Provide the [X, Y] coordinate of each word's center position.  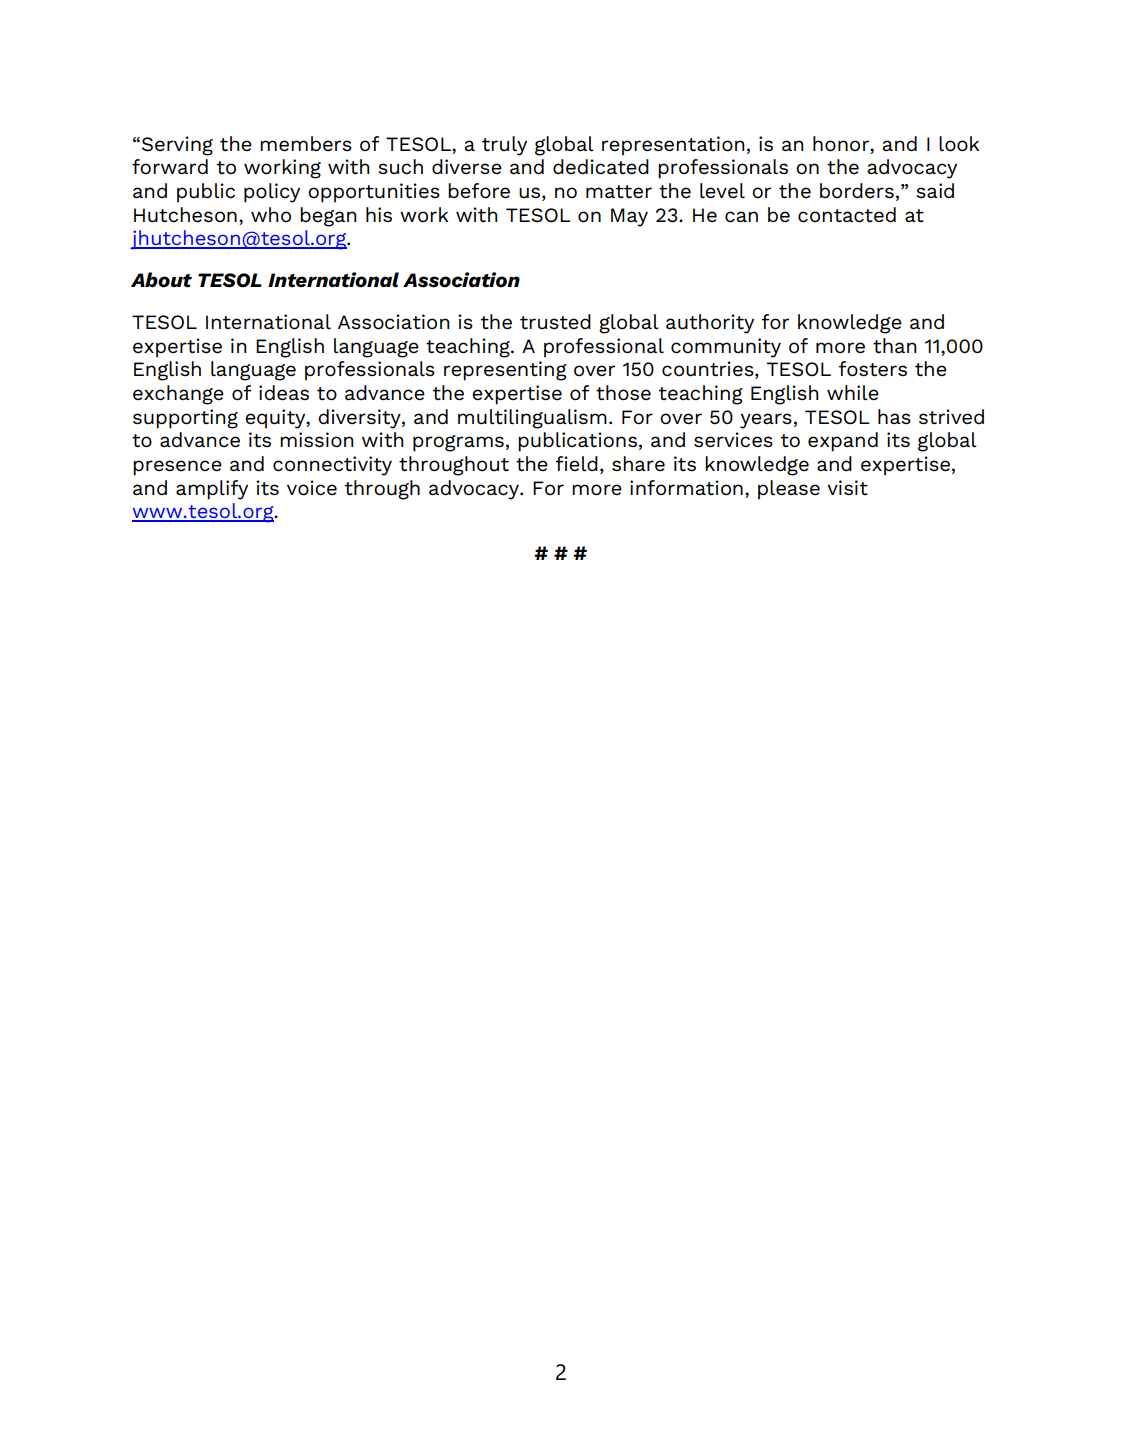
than [895, 346]
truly [504, 146]
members [306, 144]
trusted [555, 322]
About [161, 280]
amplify [212, 490]
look [959, 144]
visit [847, 487]
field [577, 464]
